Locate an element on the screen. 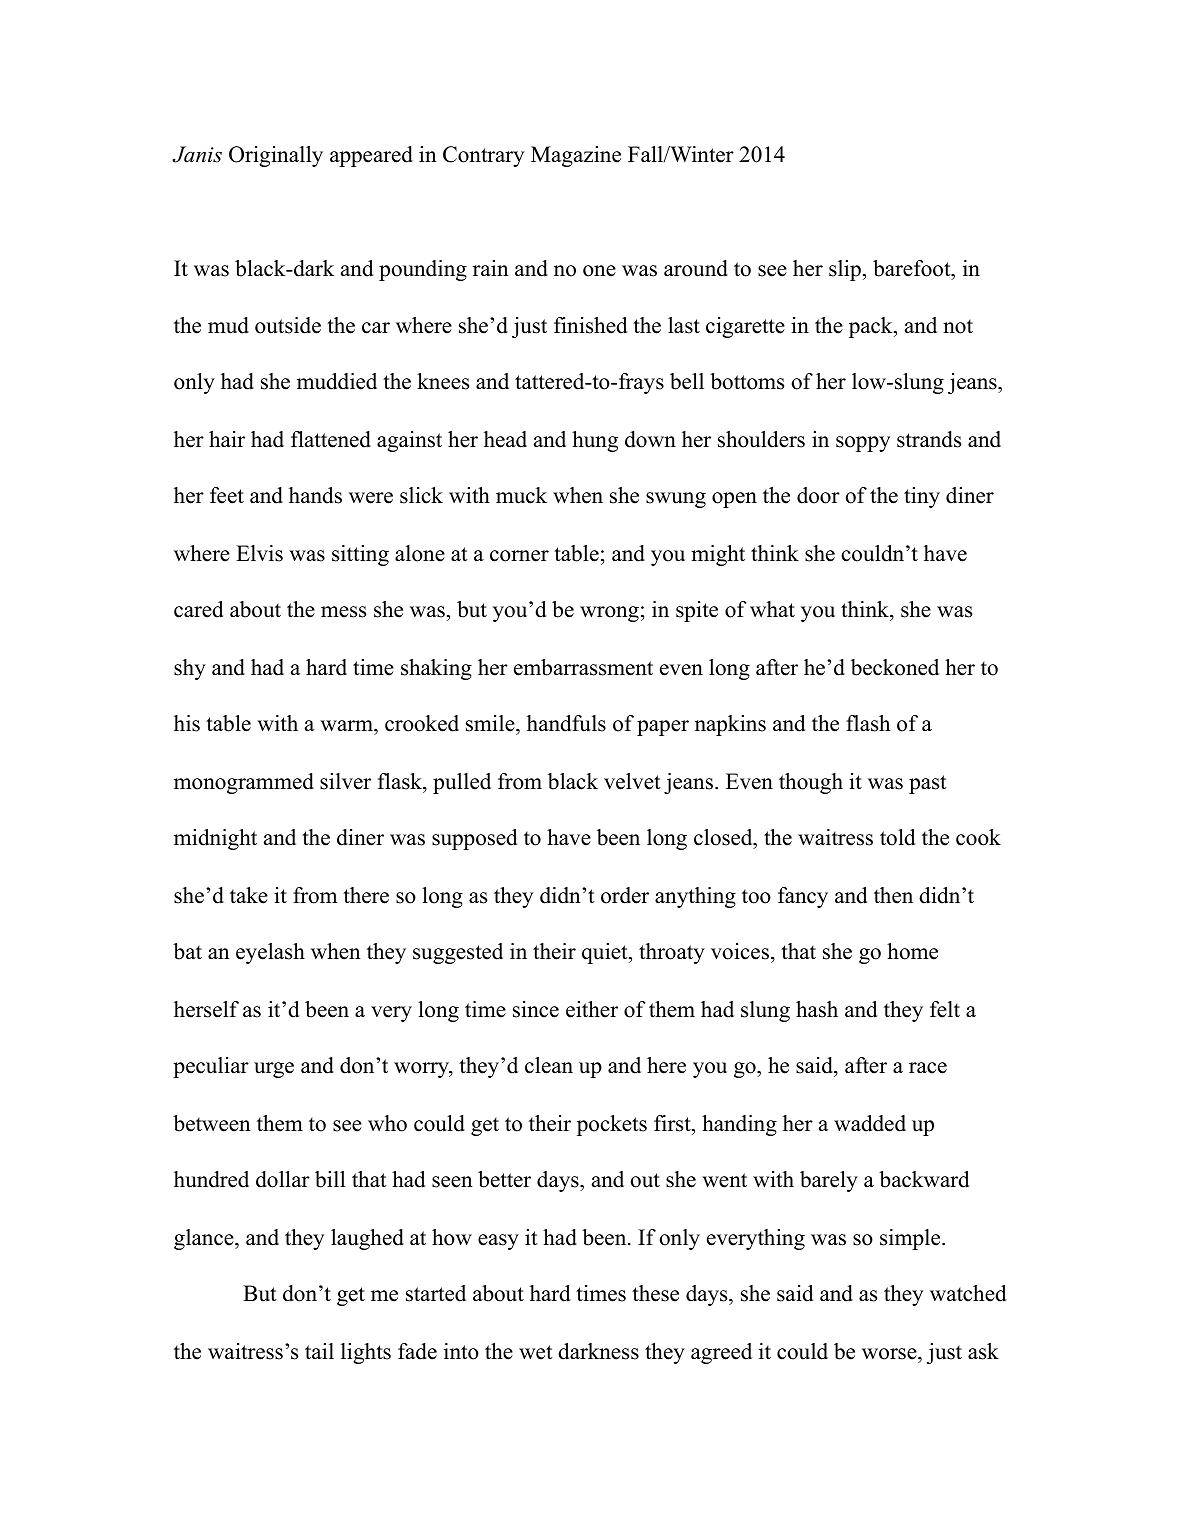  handfuls is located at coordinates (566, 723).
